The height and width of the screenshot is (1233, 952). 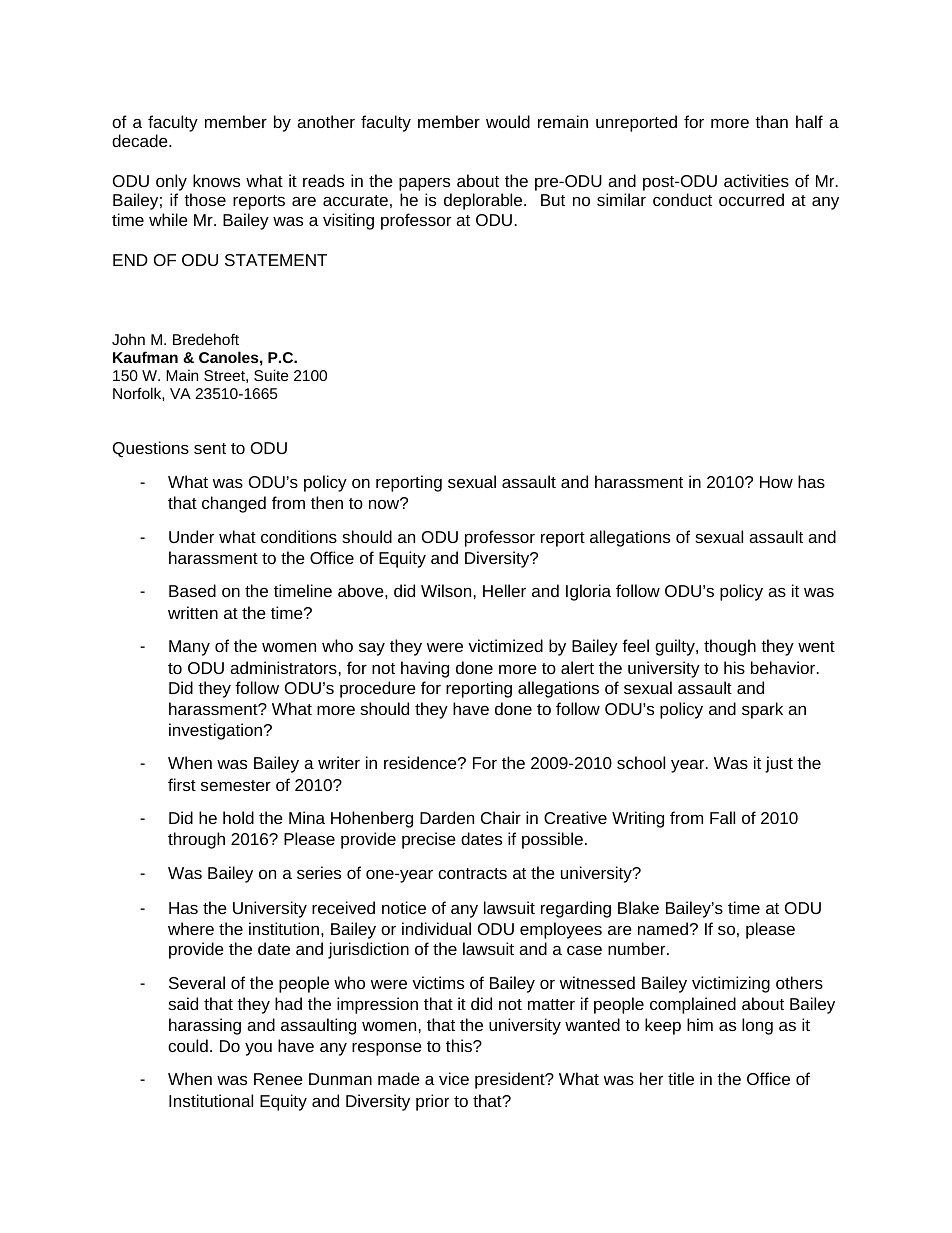 What do you see at coordinates (454, 1078) in the screenshot?
I see `vice` at bounding box center [454, 1078].
